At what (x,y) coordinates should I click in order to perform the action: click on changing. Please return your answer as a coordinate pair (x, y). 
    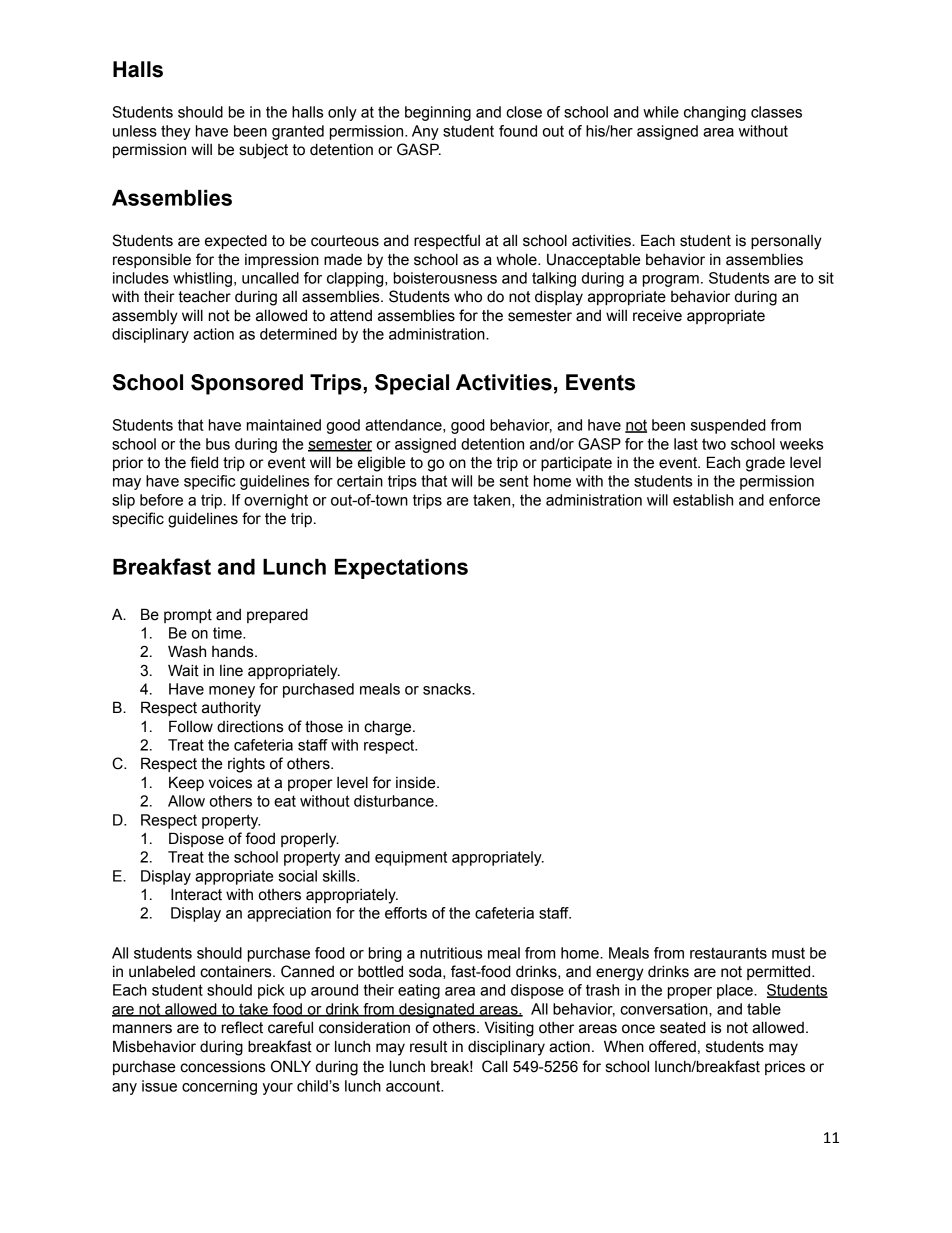
    Looking at the image, I should click on (715, 113).
